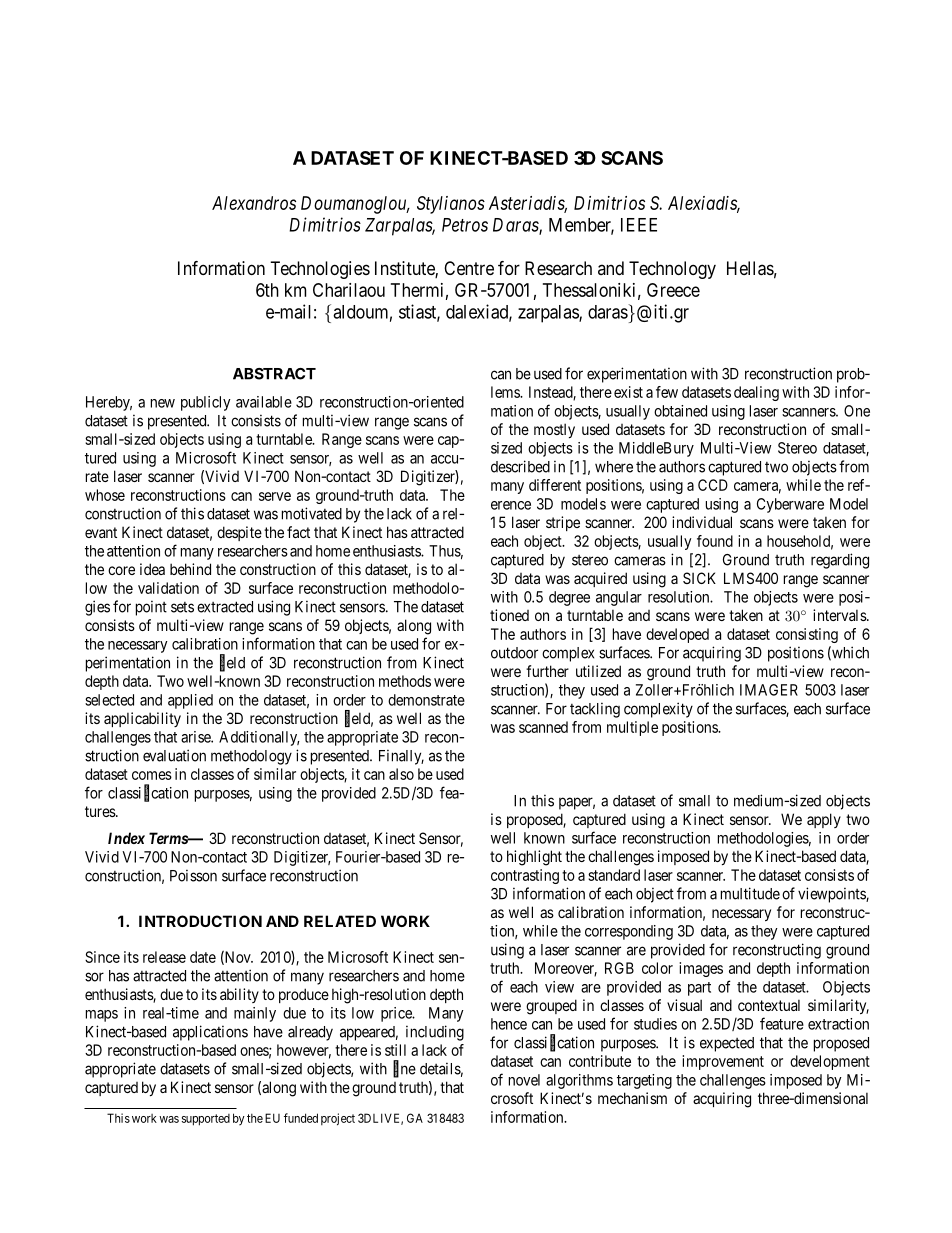  What do you see at coordinates (190, 701) in the screenshot?
I see `applied` at bounding box center [190, 701].
